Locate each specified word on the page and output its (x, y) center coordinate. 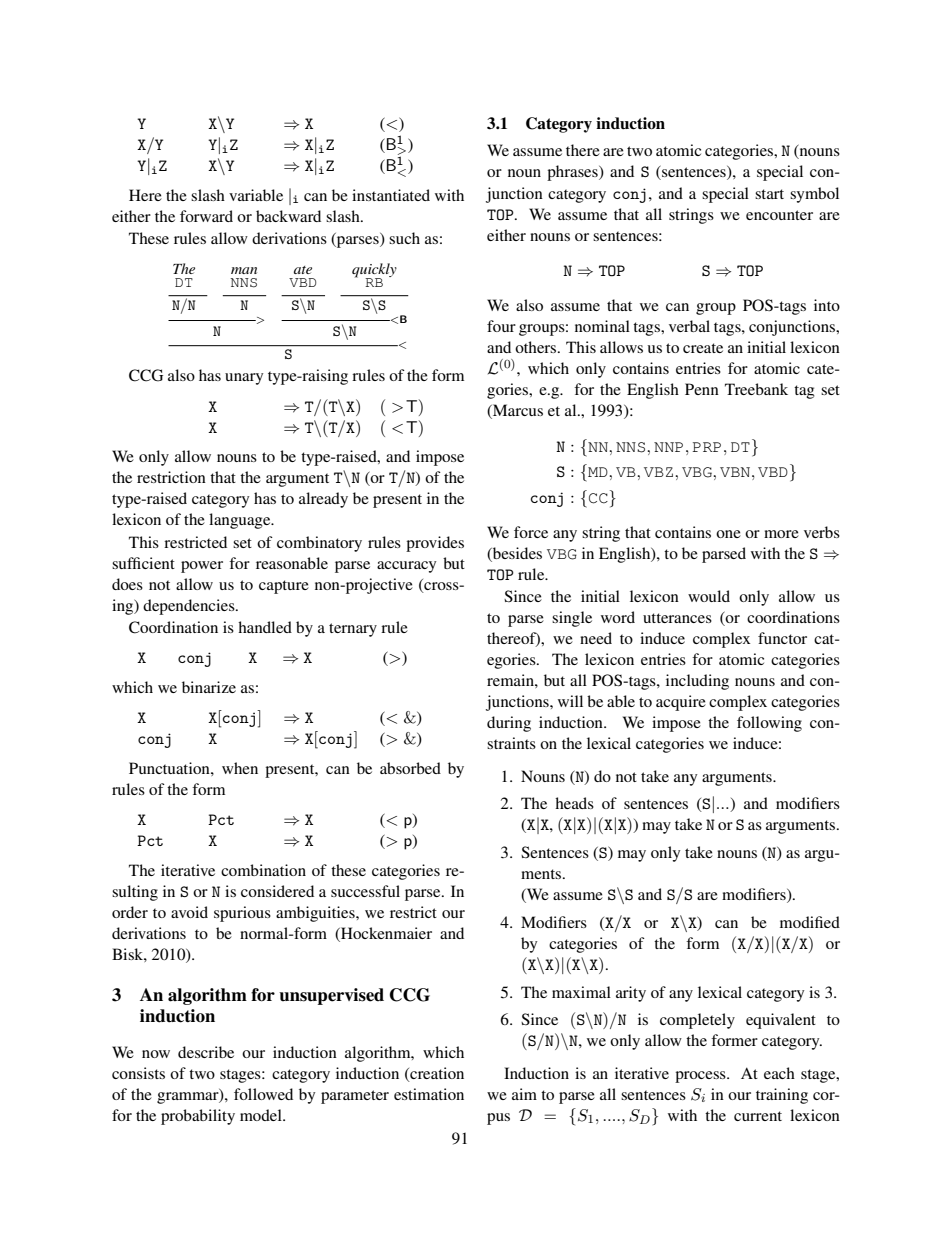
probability (198, 1117)
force (531, 532)
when (240, 768)
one (728, 534)
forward (206, 216)
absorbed (410, 768)
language (241, 521)
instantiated (391, 195)
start (769, 194)
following (769, 724)
